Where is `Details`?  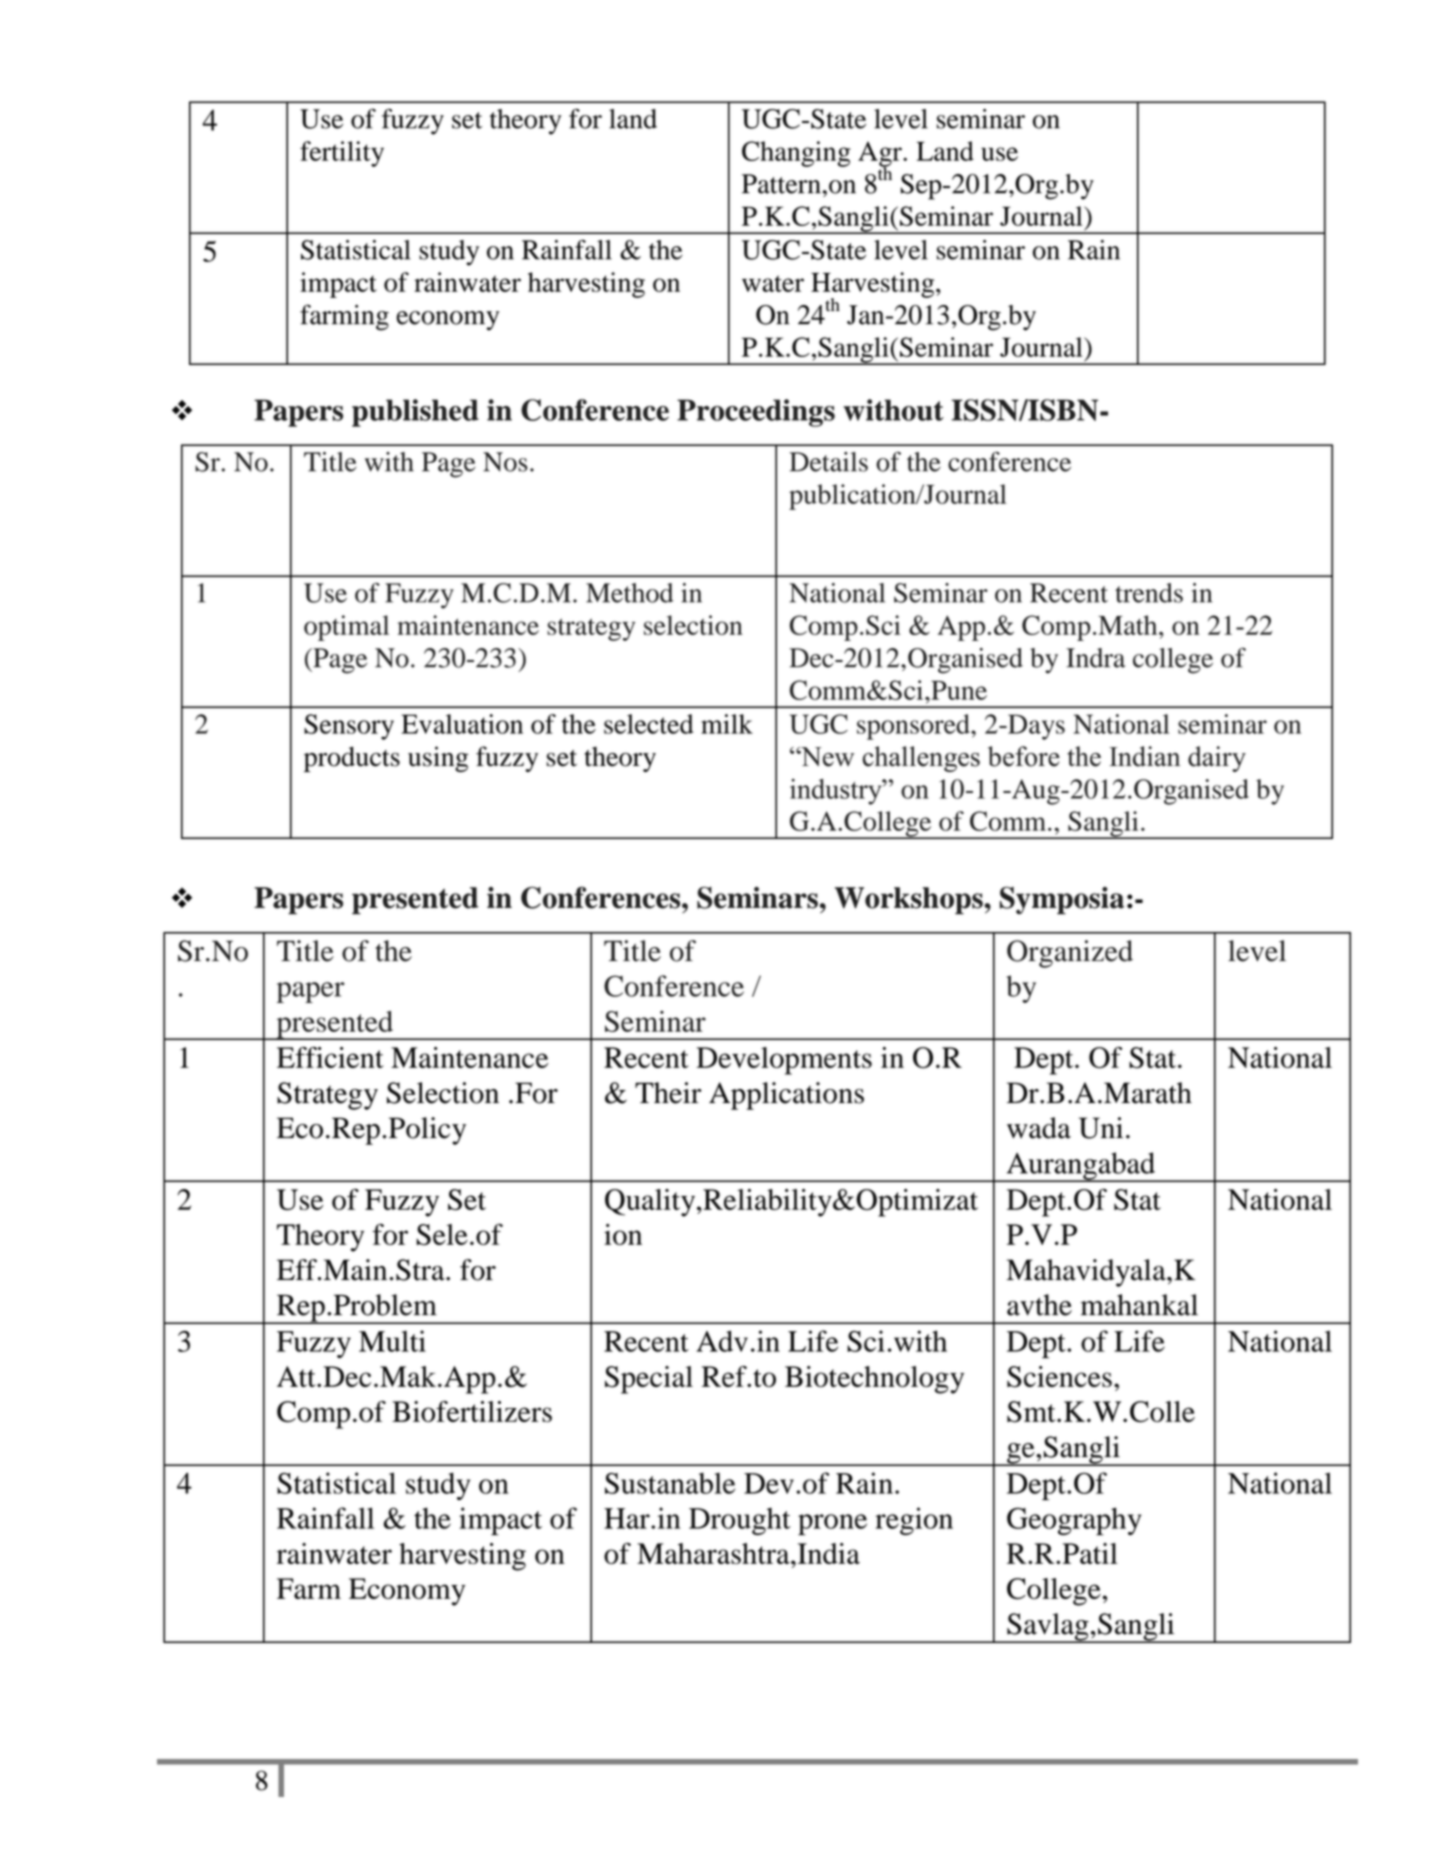
Details is located at coordinates (828, 462).
